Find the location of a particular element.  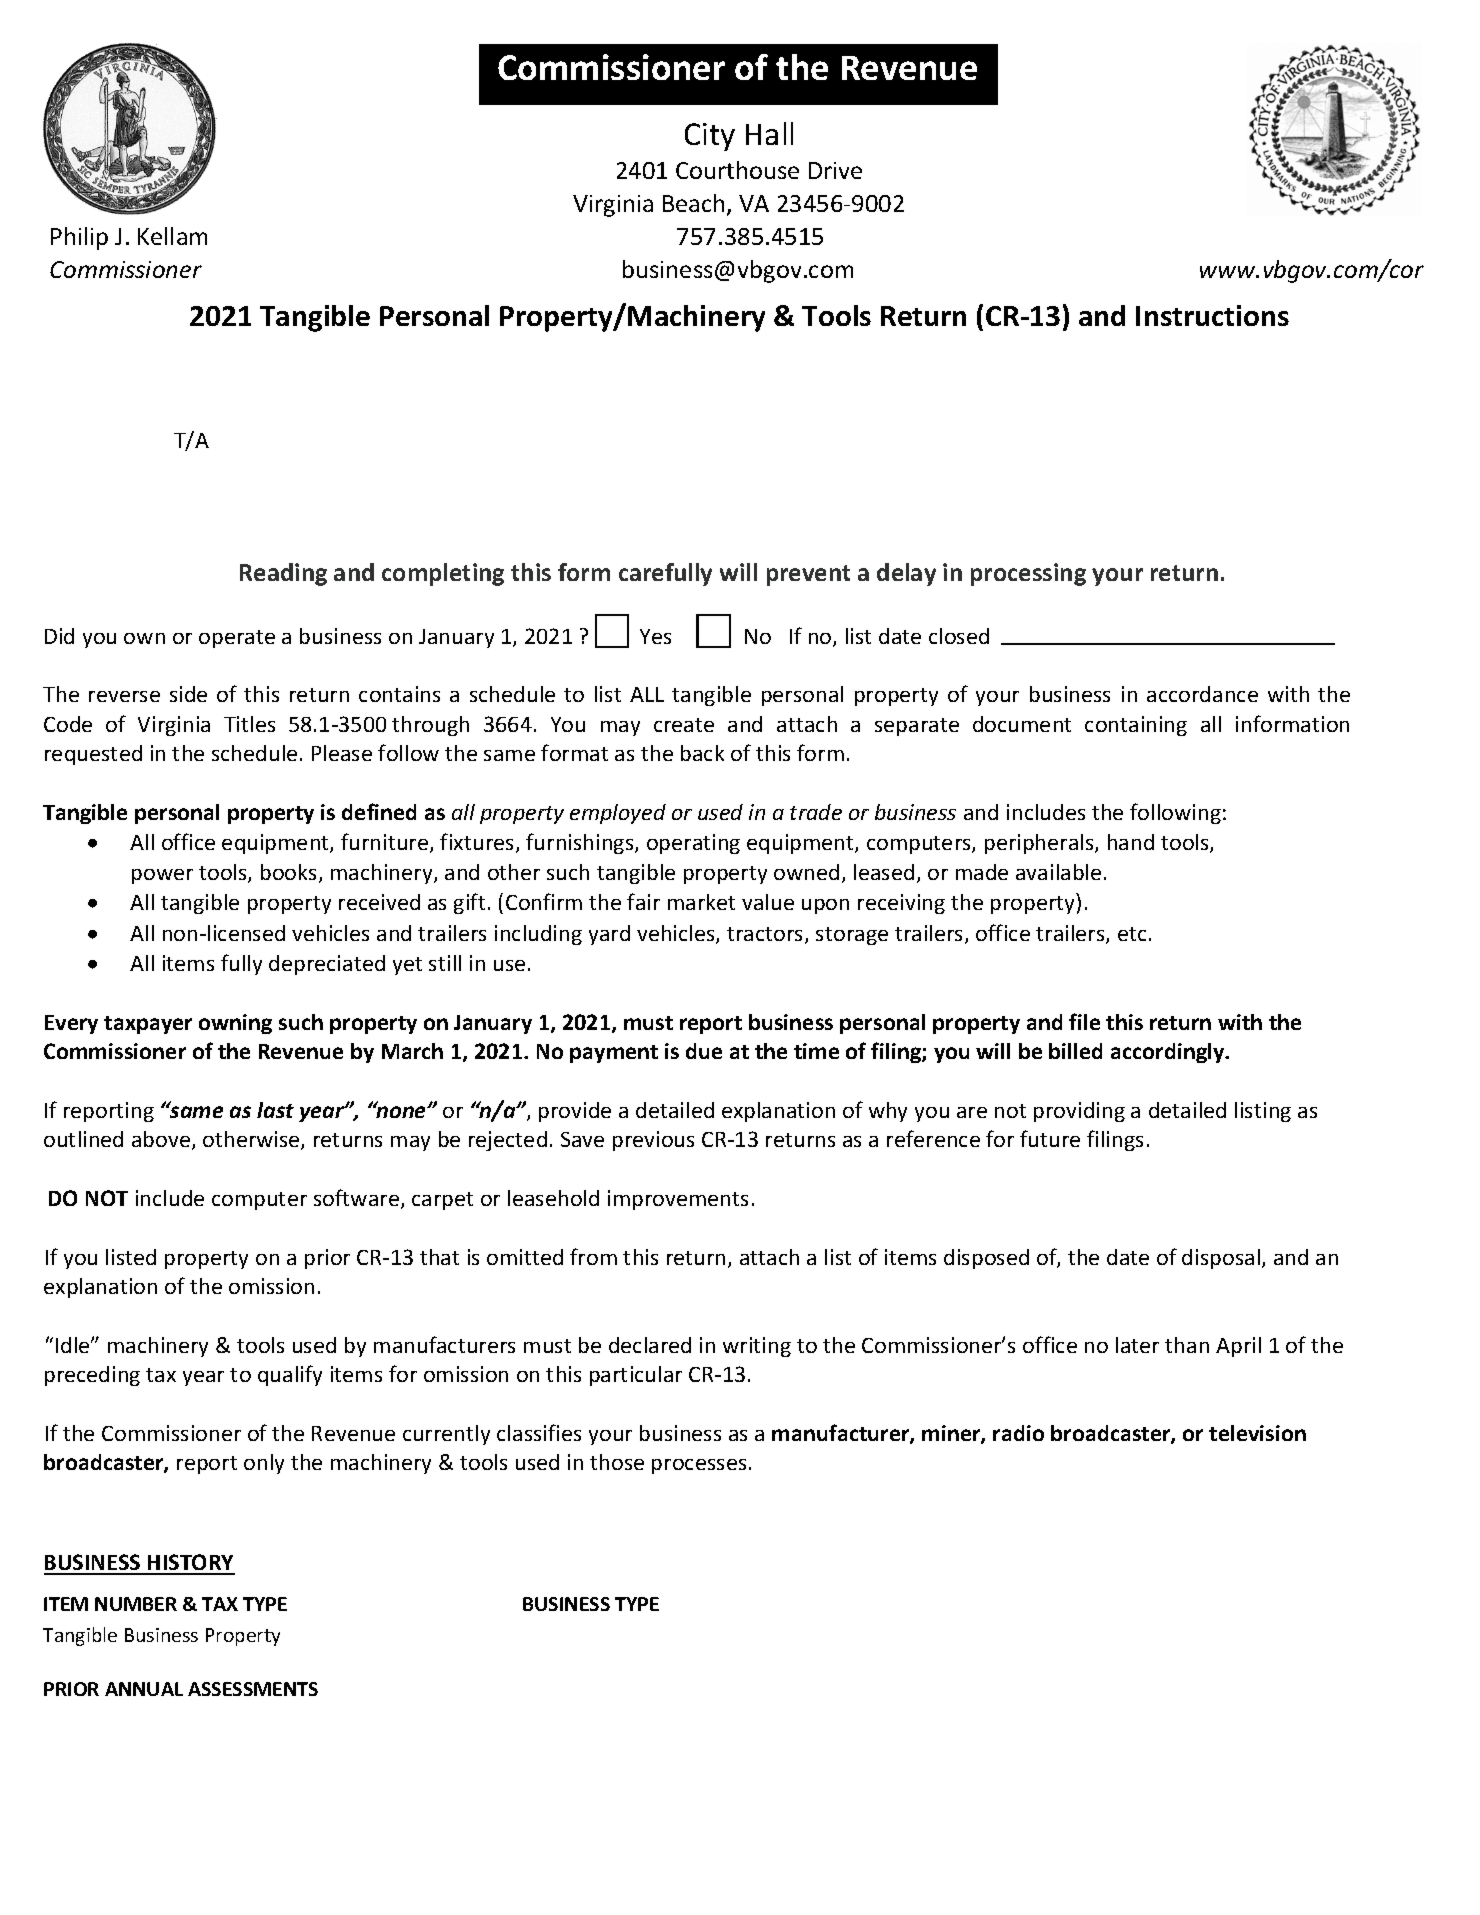

containing is located at coordinates (1136, 726).
